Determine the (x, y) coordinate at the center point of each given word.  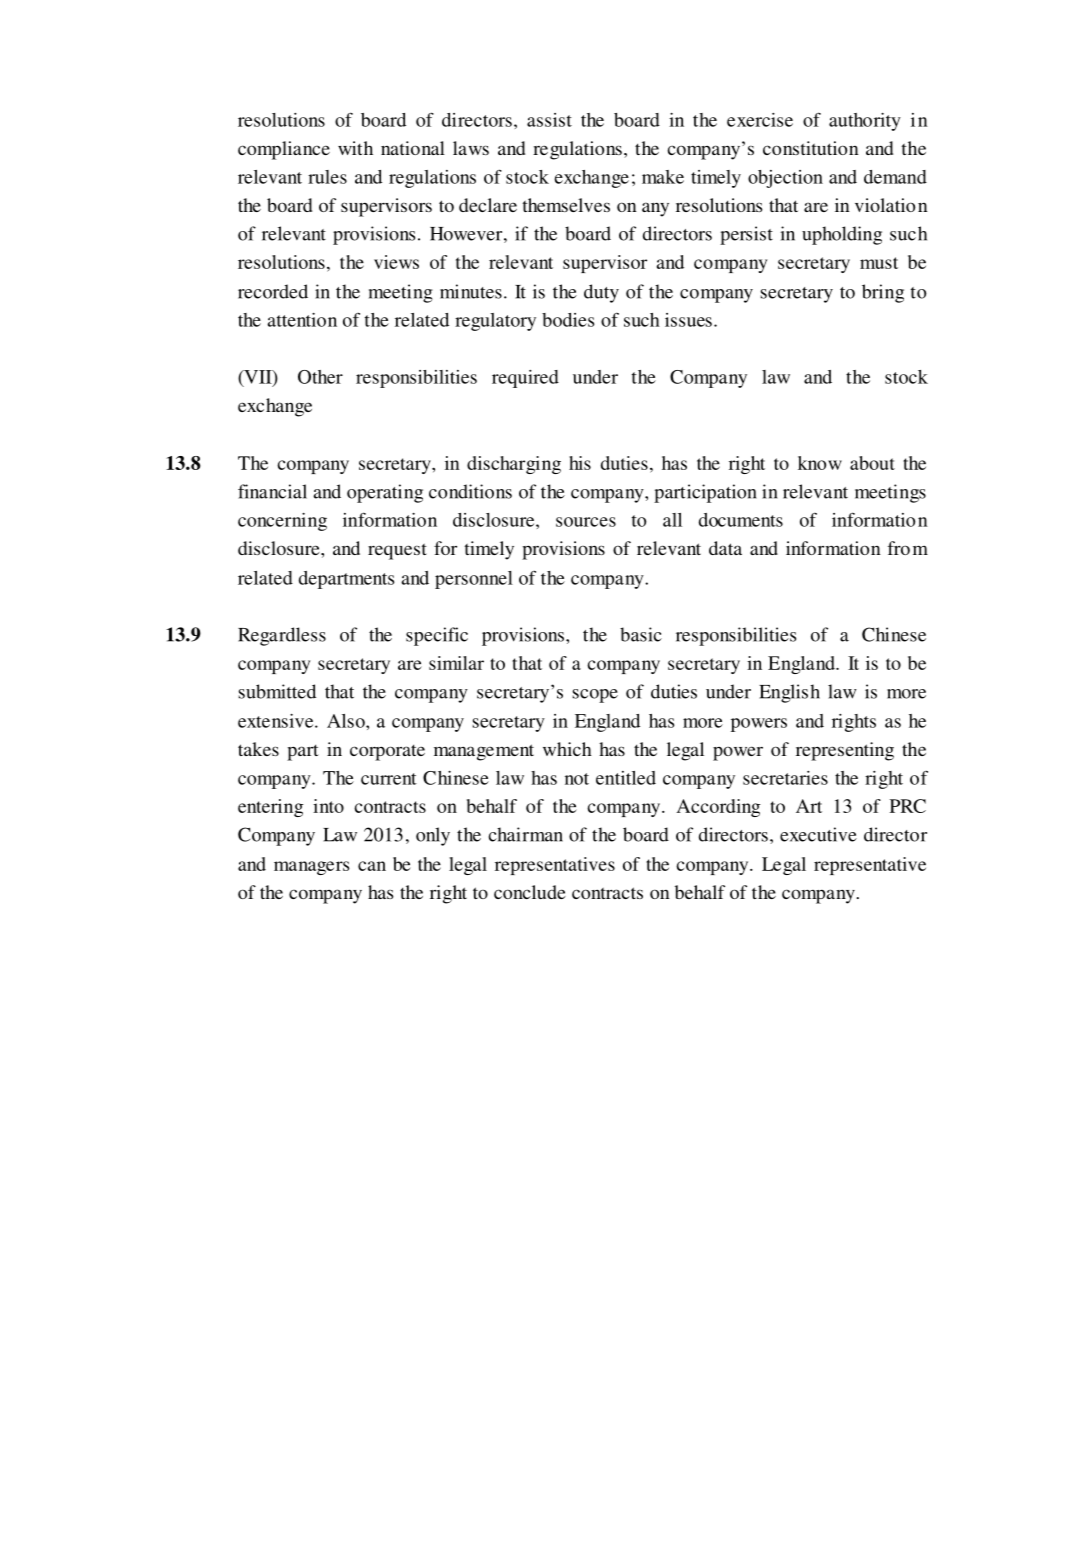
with (355, 148)
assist (549, 120)
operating (385, 493)
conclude (530, 892)
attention (302, 320)
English (789, 693)
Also (347, 721)
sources (586, 522)
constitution (811, 148)
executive (818, 834)
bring (883, 293)
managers (312, 868)
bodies (568, 320)
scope (595, 696)
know (820, 463)
